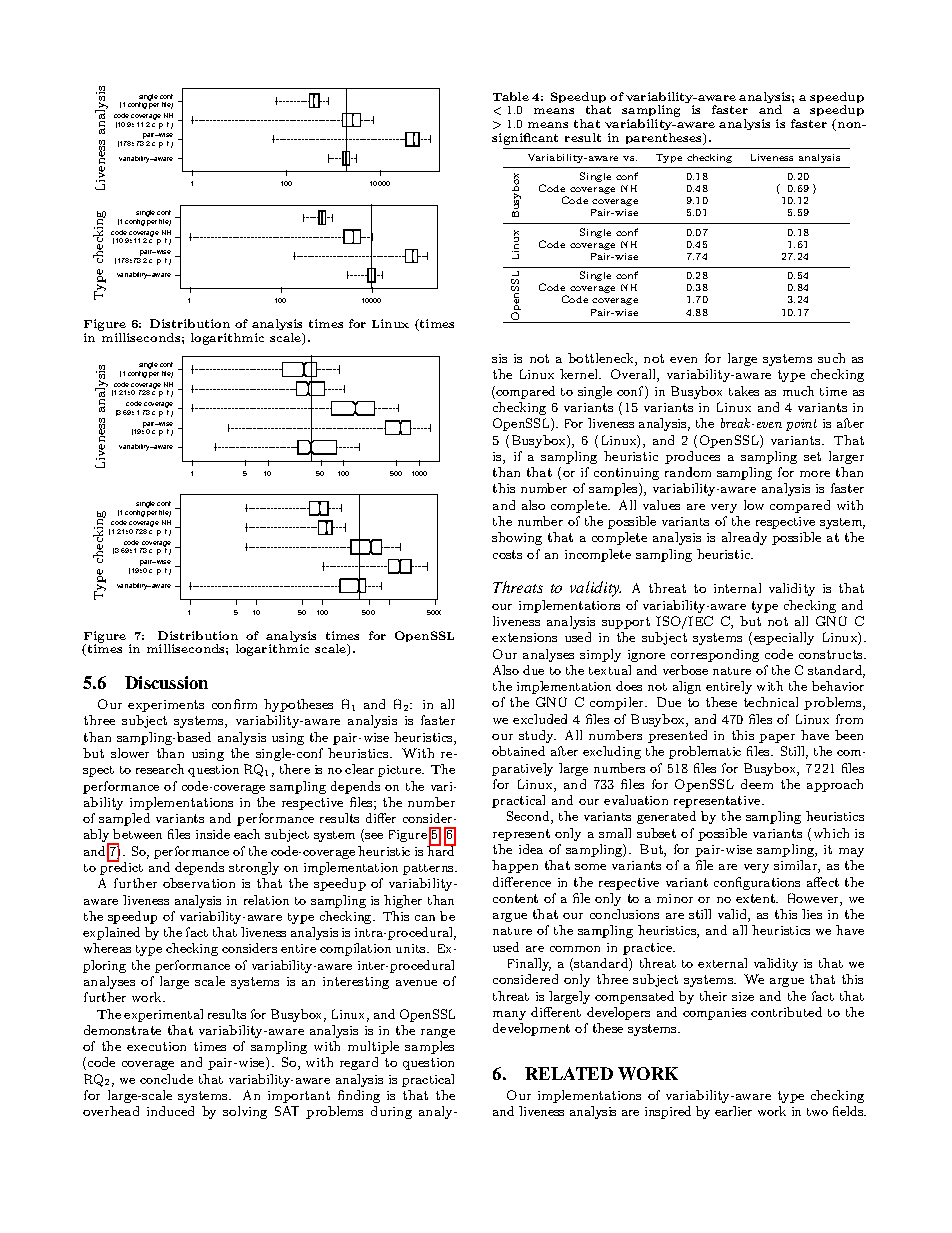 This screenshot has width=952, height=1233. I want to click on Discussion, so click(166, 682).
